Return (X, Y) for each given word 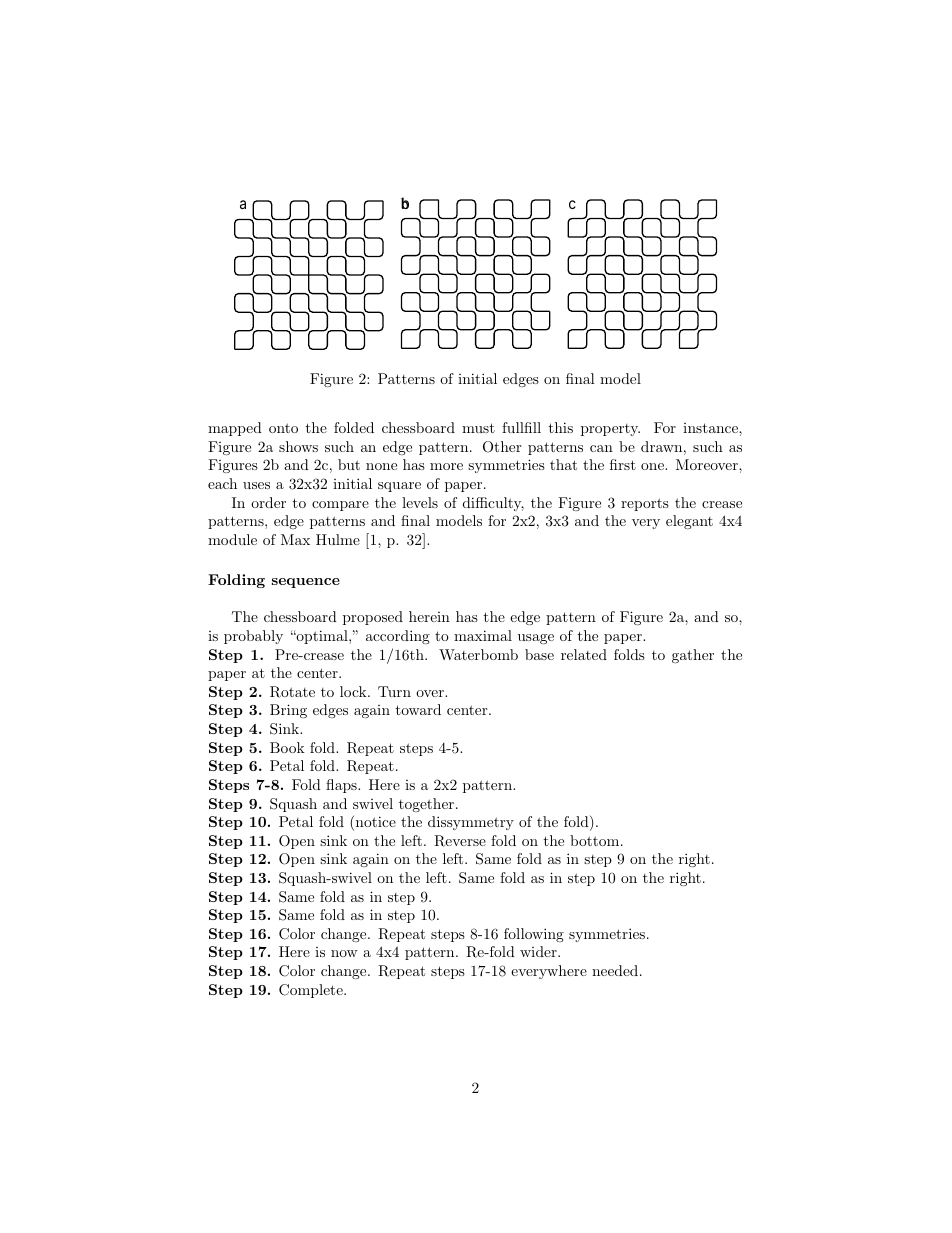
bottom (594, 840)
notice (374, 823)
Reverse (460, 841)
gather (693, 656)
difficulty (493, 504)
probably (253, 637)
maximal (483, 635)
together (426, 805)
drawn (661, 446)
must (478, 428)
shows (298, 446)
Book (287, 747)
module (232, 539)
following (534, 935)
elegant (689, 522)
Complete (312, 991)
